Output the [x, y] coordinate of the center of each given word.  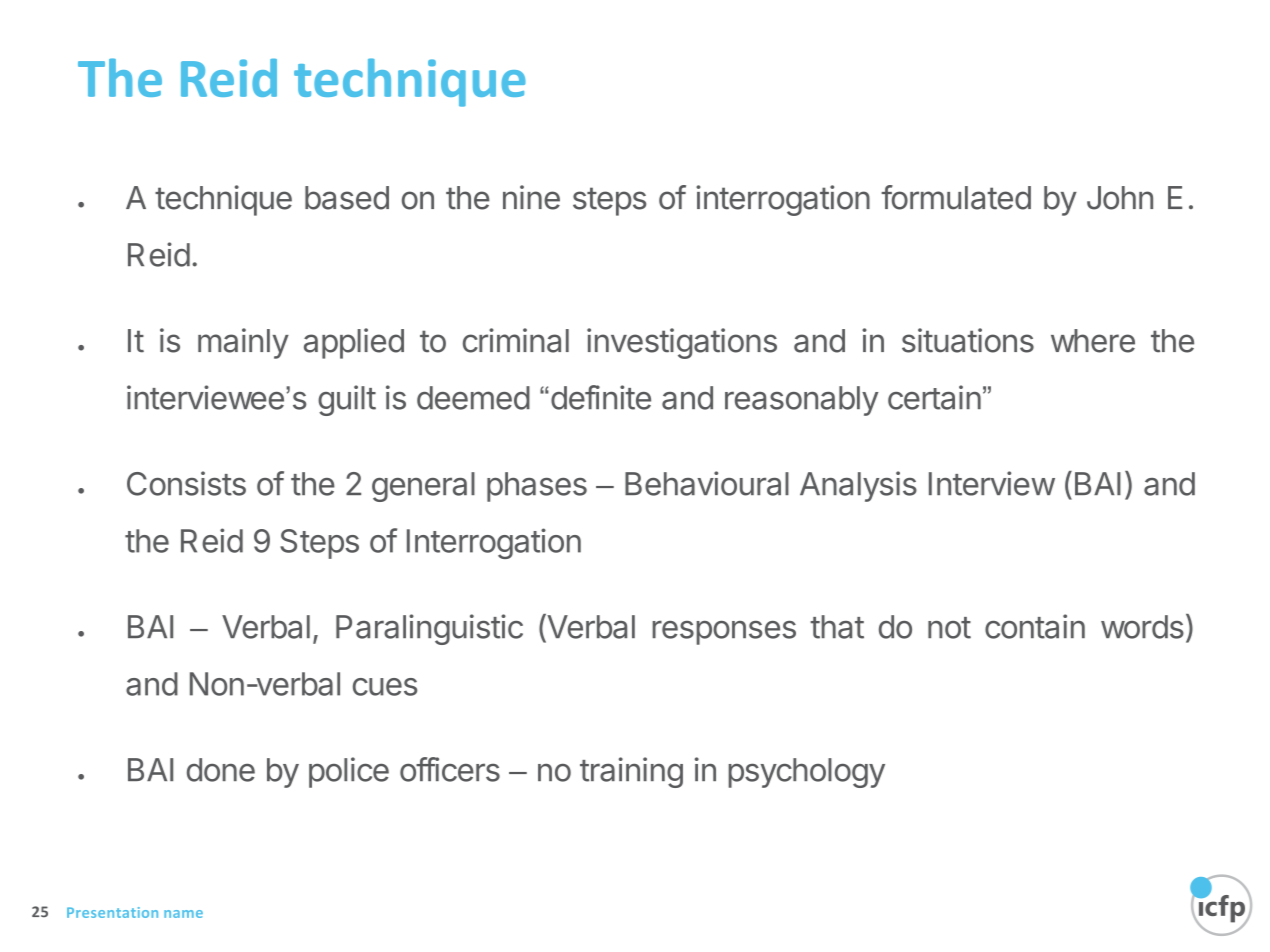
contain [1035, 626]
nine [531, 197]
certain [934, 397]
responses [724, 632]
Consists [186, 483]
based [347, 198]
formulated [956, 197]
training [631, 772]
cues [385, 687]
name [183, 914]
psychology [806, 773]
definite [599, 397]
